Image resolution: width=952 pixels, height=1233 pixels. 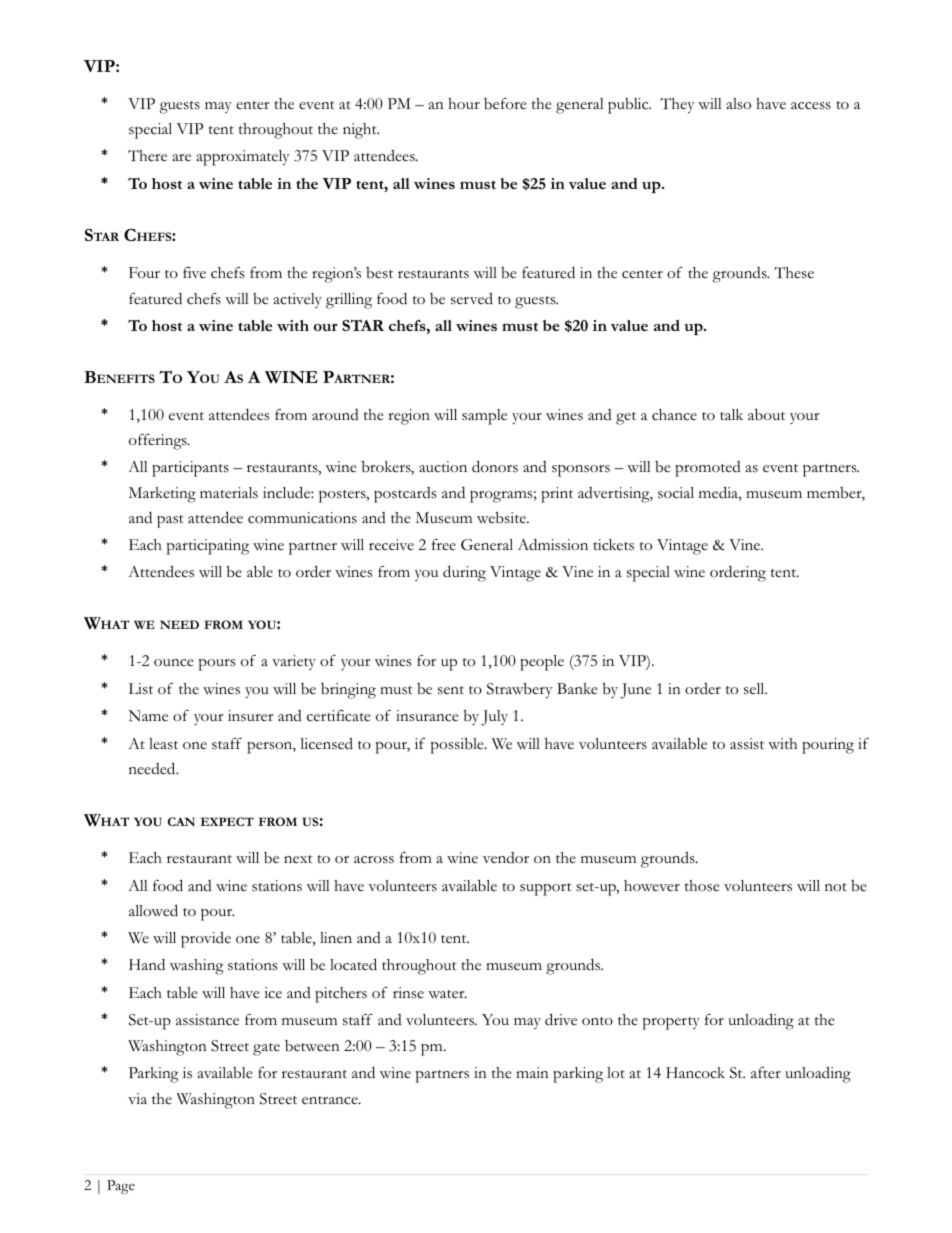 I want to click on Page, so click(x=121, y=1187).
